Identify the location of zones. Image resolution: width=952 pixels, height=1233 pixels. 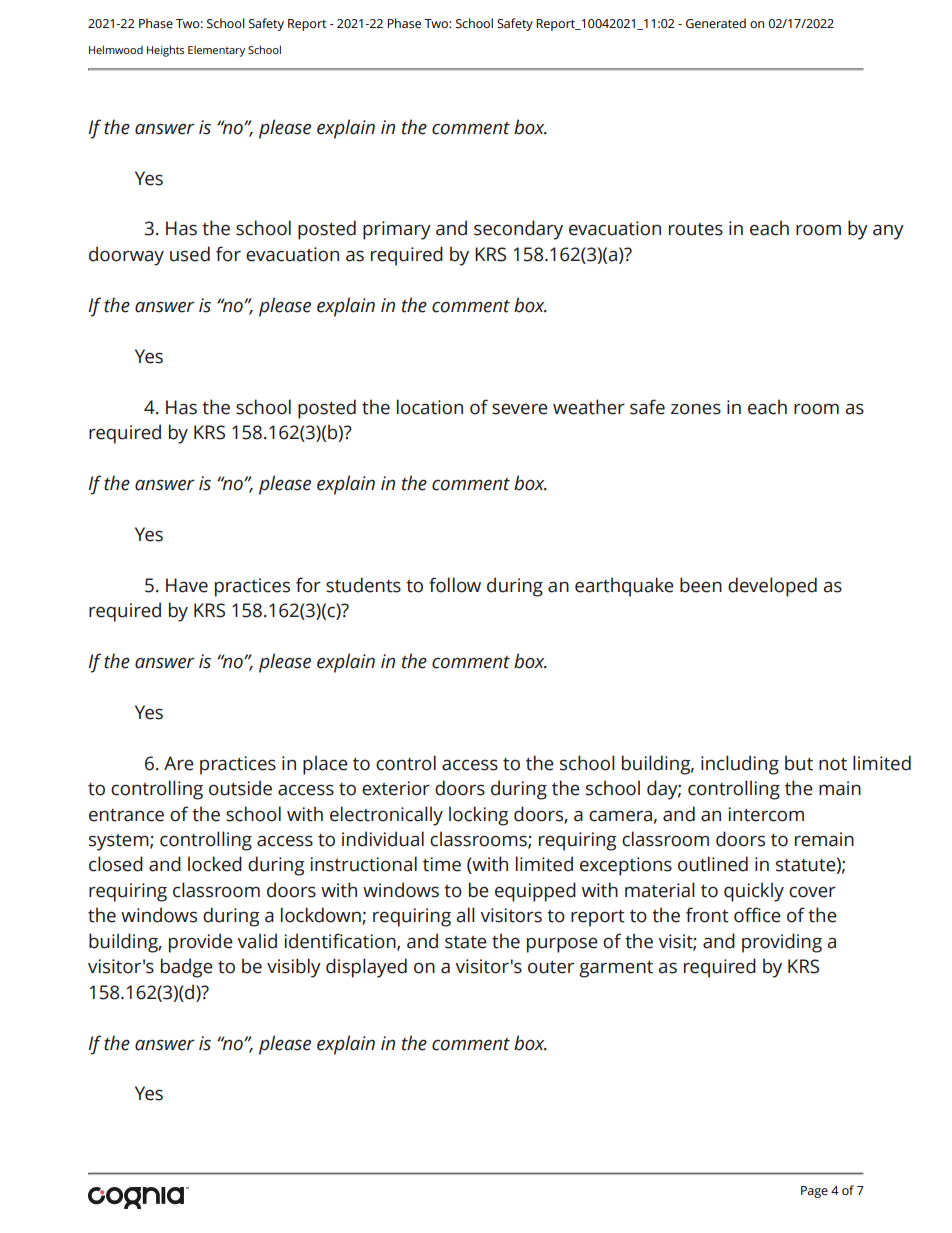
(696, 409).
